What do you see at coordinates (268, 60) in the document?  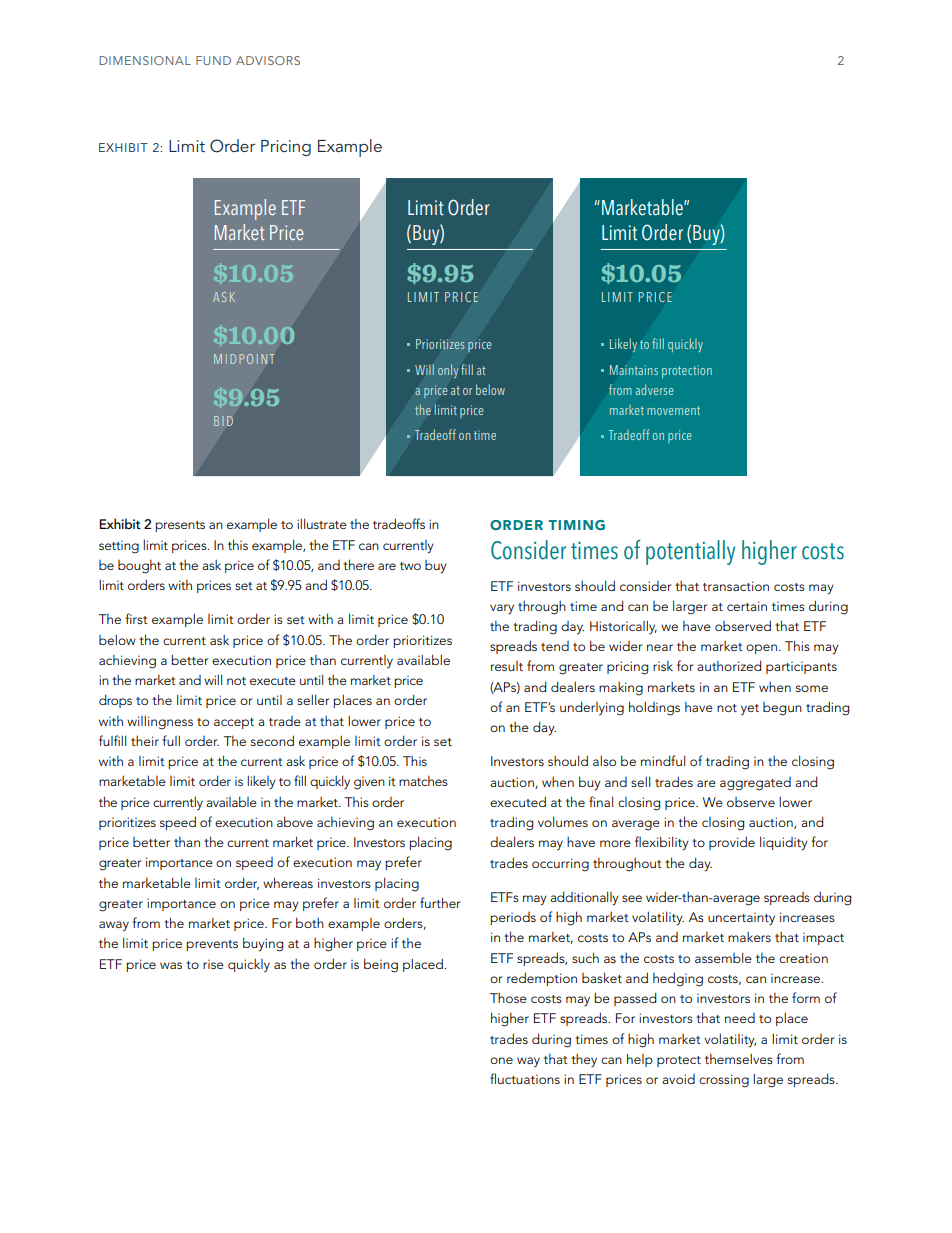 I see `ADVISORS` at bounding box center [268, 60].
